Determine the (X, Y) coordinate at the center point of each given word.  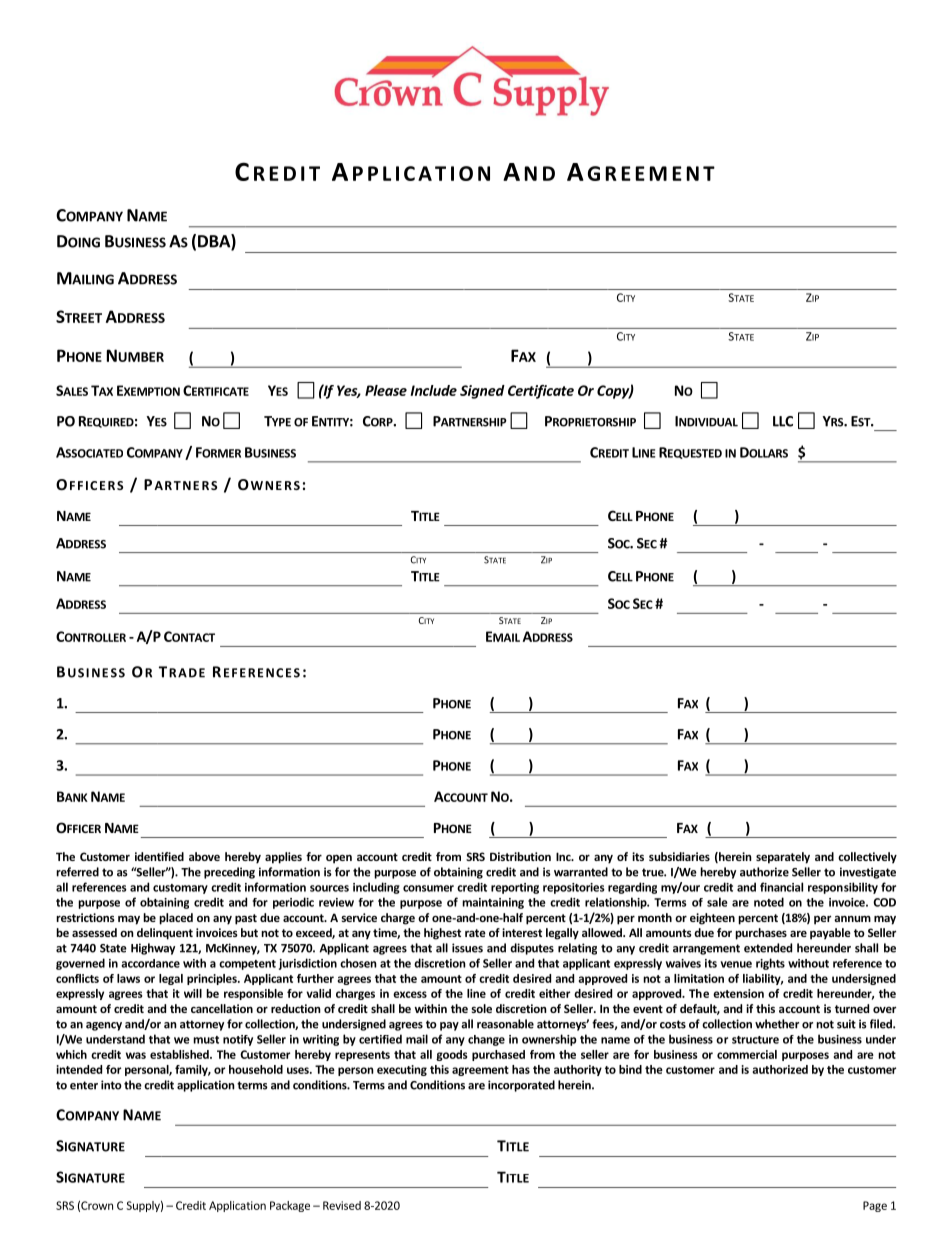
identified (159, 856)
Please (386, 390)
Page (875, 1206)
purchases (761, 934)
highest (442, 934)
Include (433, 390)
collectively (867, 858)
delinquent (165, 934)
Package (290, 1206)
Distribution (520, 856)
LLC (783, 421)
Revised (342, 1205)
